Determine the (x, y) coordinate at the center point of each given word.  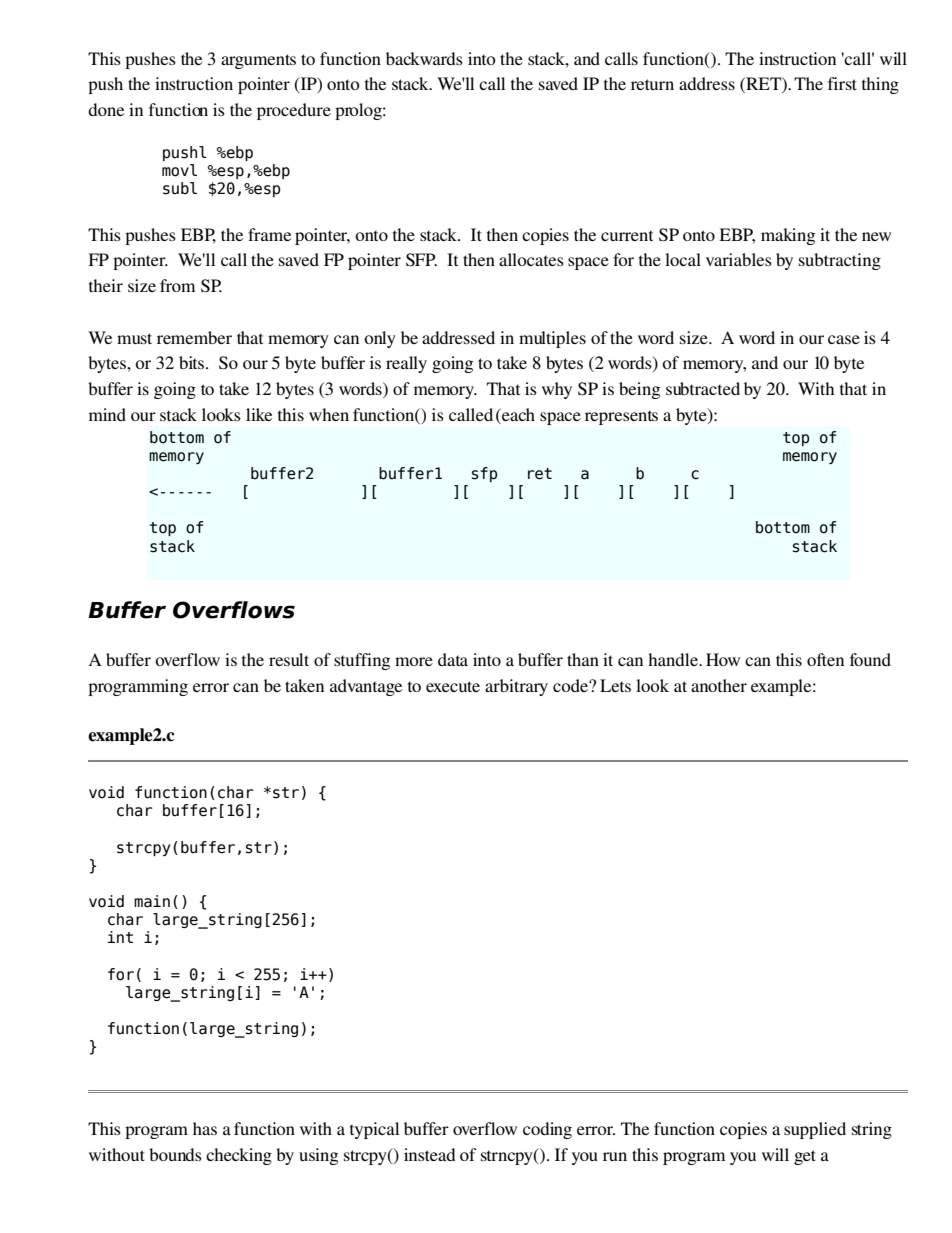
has (205, 1128)
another (719, 685)
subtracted (703, 388)
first (842, 83)
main (152, 901)
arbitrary (516, 687)
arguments (258, 61)
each (517, 414)
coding (547, 1130)
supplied (815, 1130)
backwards (424, 58)
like (259, 414)
